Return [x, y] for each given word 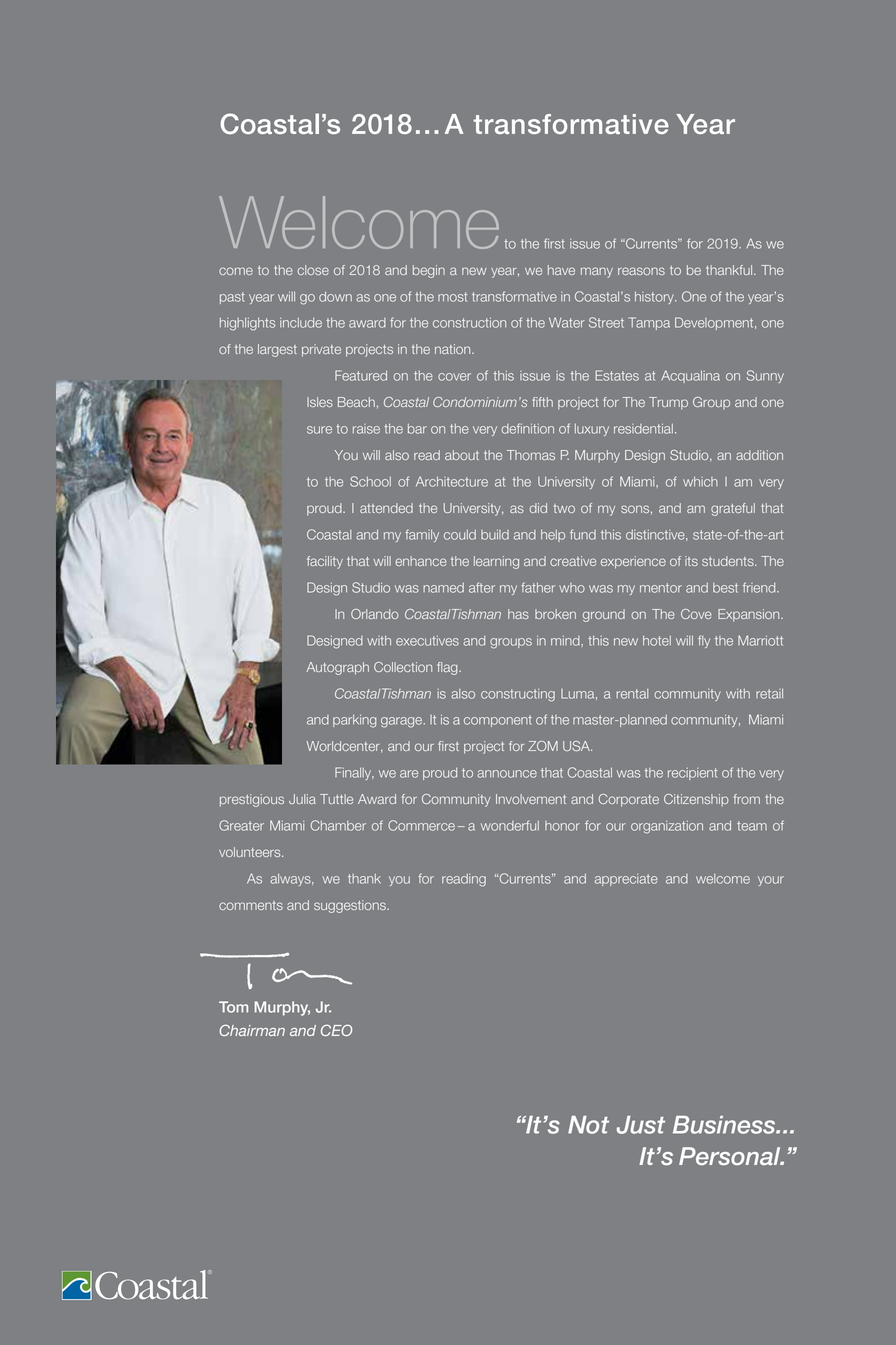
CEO [336, 1030]
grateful [733, 509]
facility [325, 562]
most [452, 297]
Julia [302, 799]
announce [507, 774]
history [655, 298]
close [313, 270]
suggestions [351, 906]
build [495, 534]
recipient [692, 774]
